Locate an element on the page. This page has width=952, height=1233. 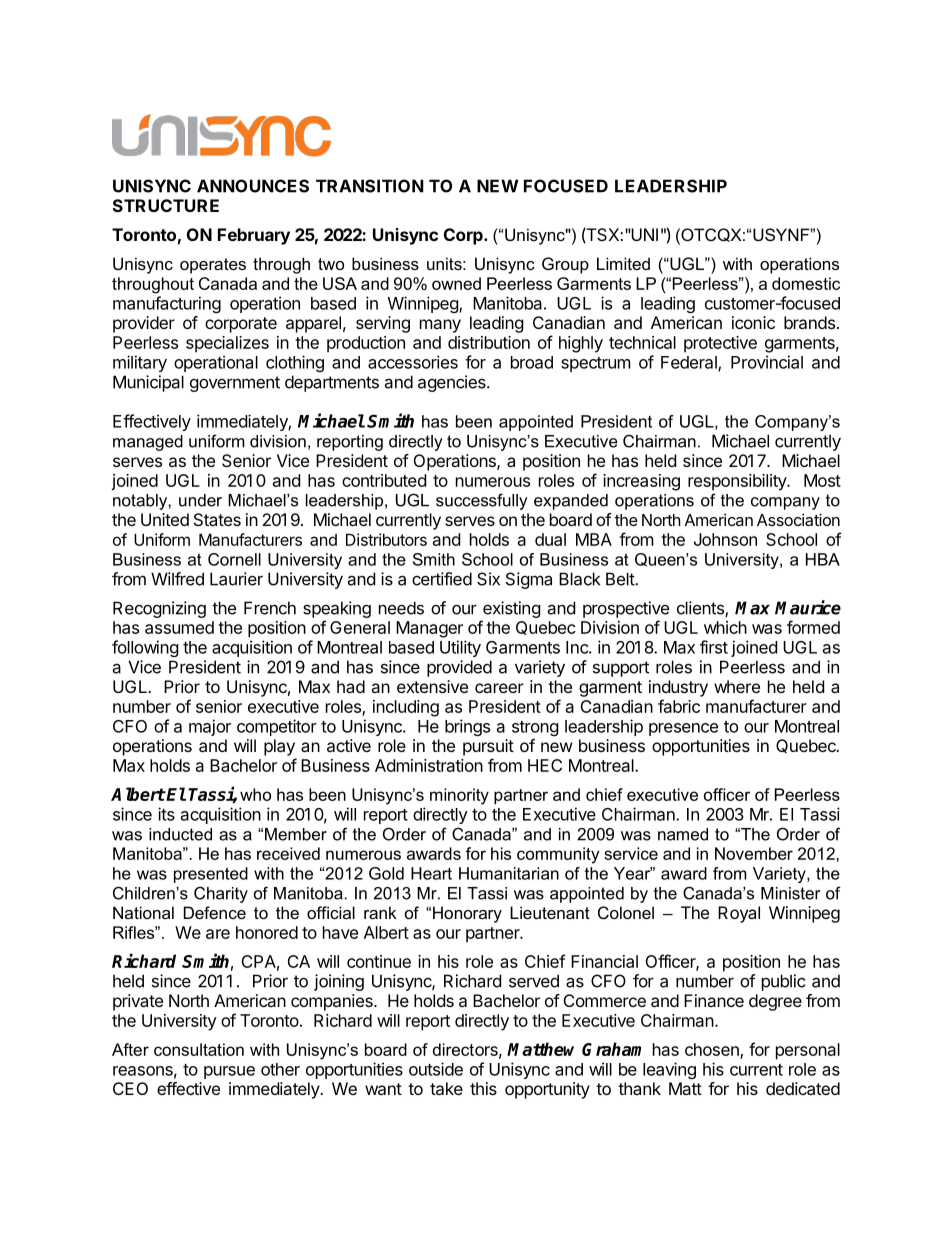
Utility is located at coordinates (460, 648).
